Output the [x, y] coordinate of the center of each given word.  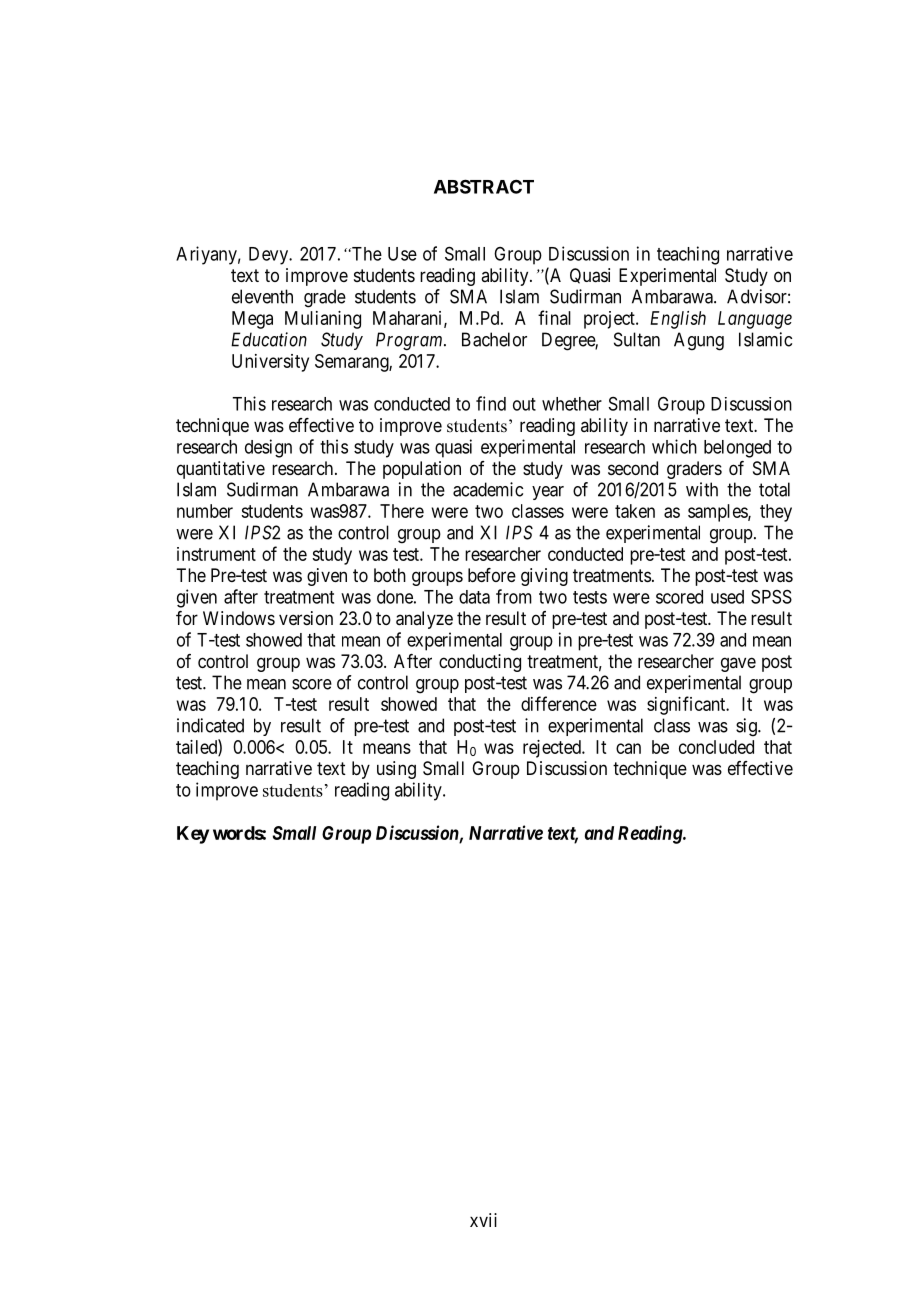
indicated [210, 725]
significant [687, 705]
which [674, 446]
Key [193, 835]
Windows [239, 618]
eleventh [262, 296]
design [268, 448]
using [396, 770]
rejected [553, 749]
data [474, 597]
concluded [716, 747]
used [727, 597]
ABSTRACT [484, 186]
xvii [483, 1220]
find [491, 403]
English [678, 320]
